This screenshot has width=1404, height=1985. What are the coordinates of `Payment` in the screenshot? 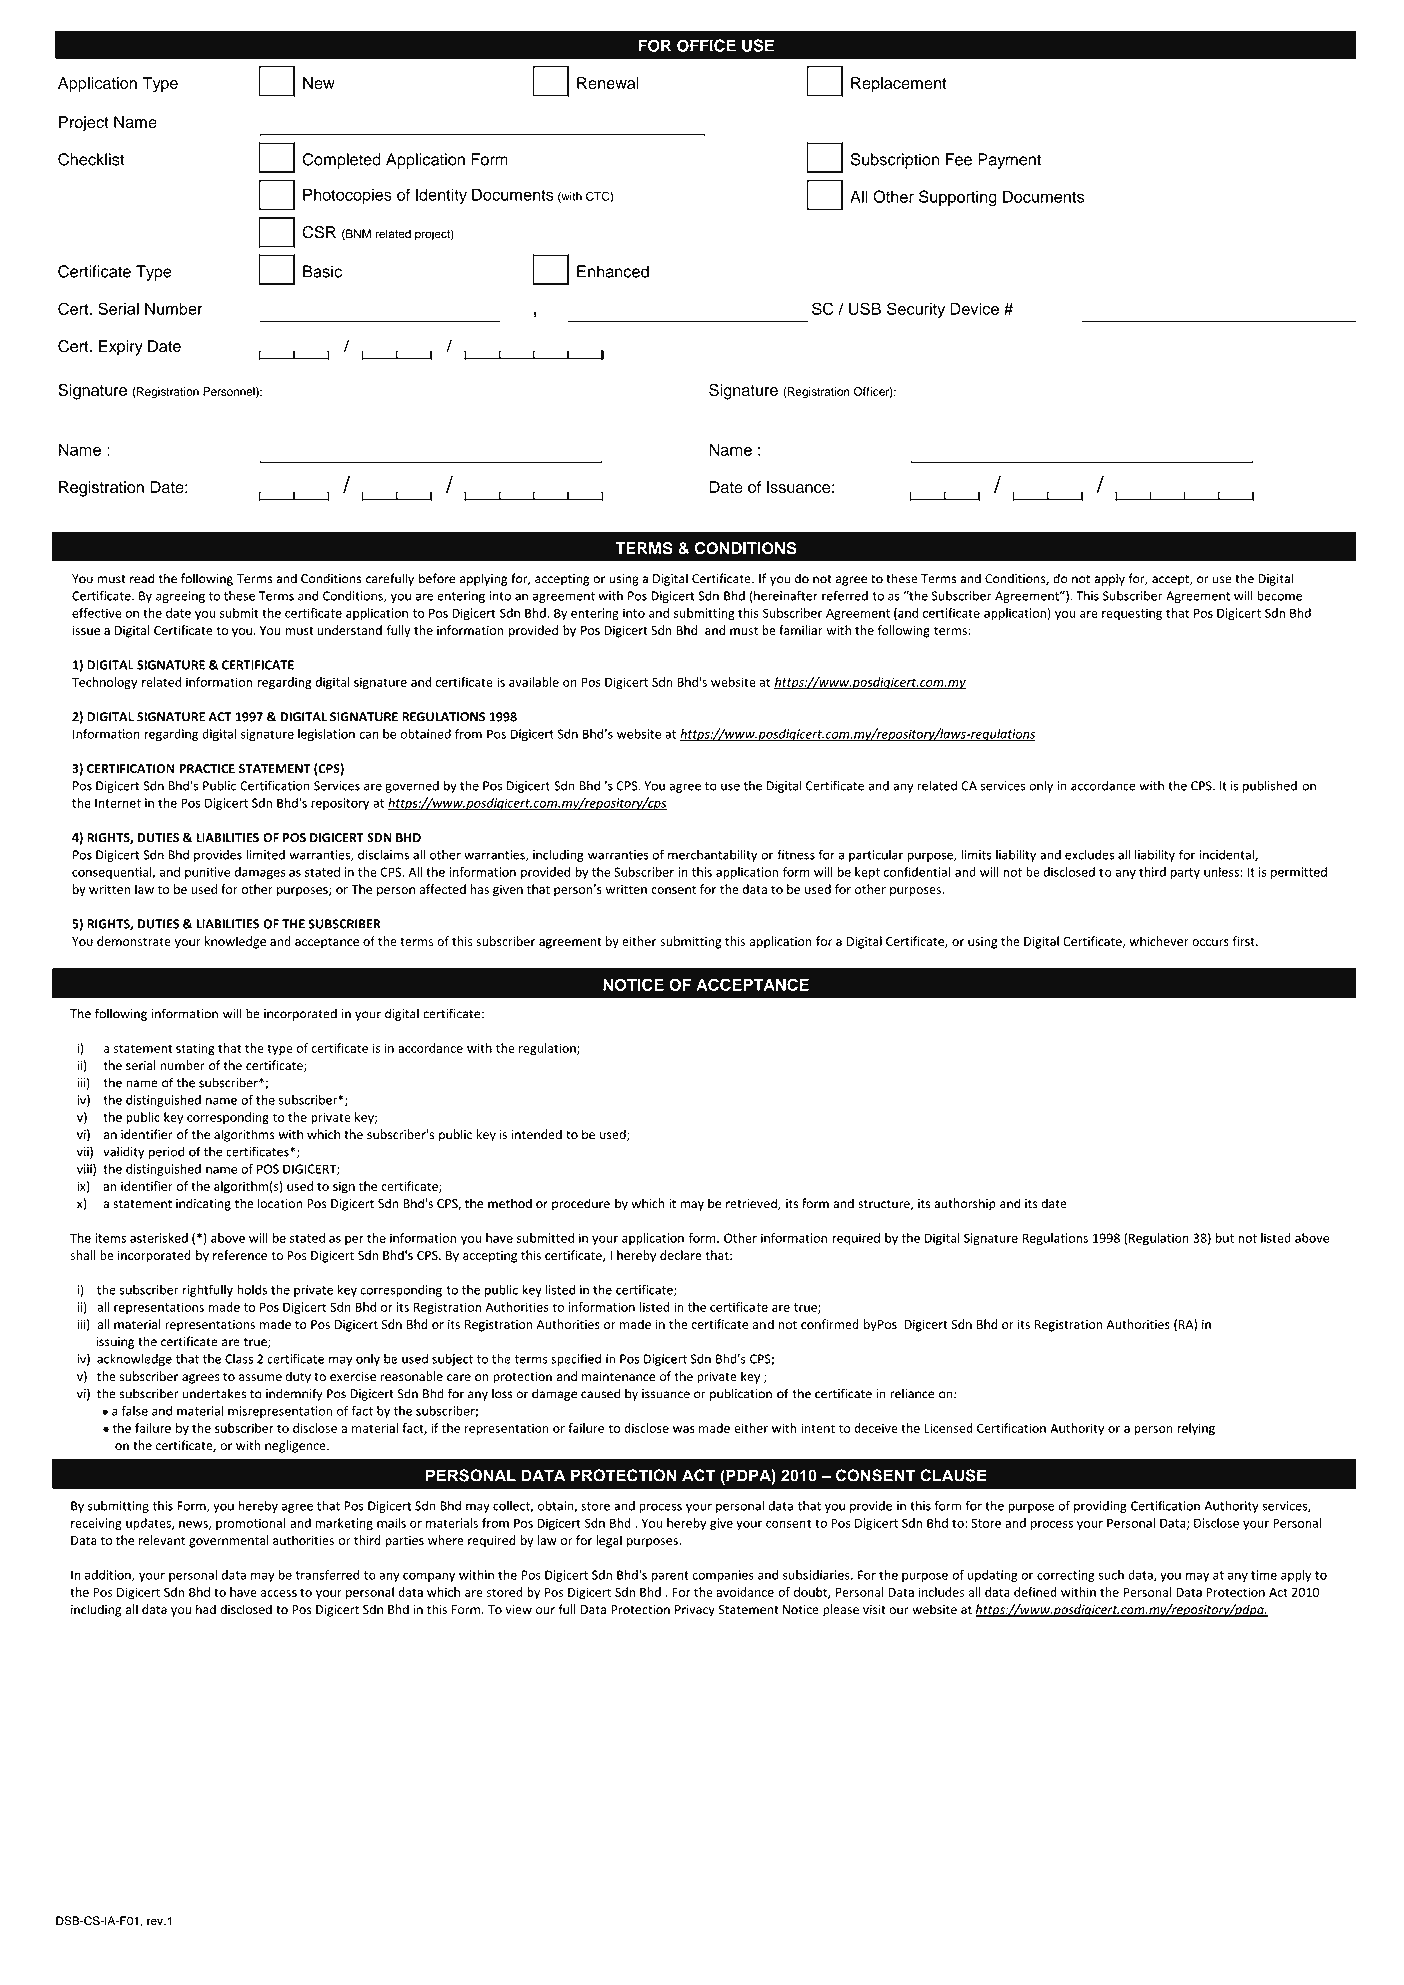 It's located at (1009, 161).
